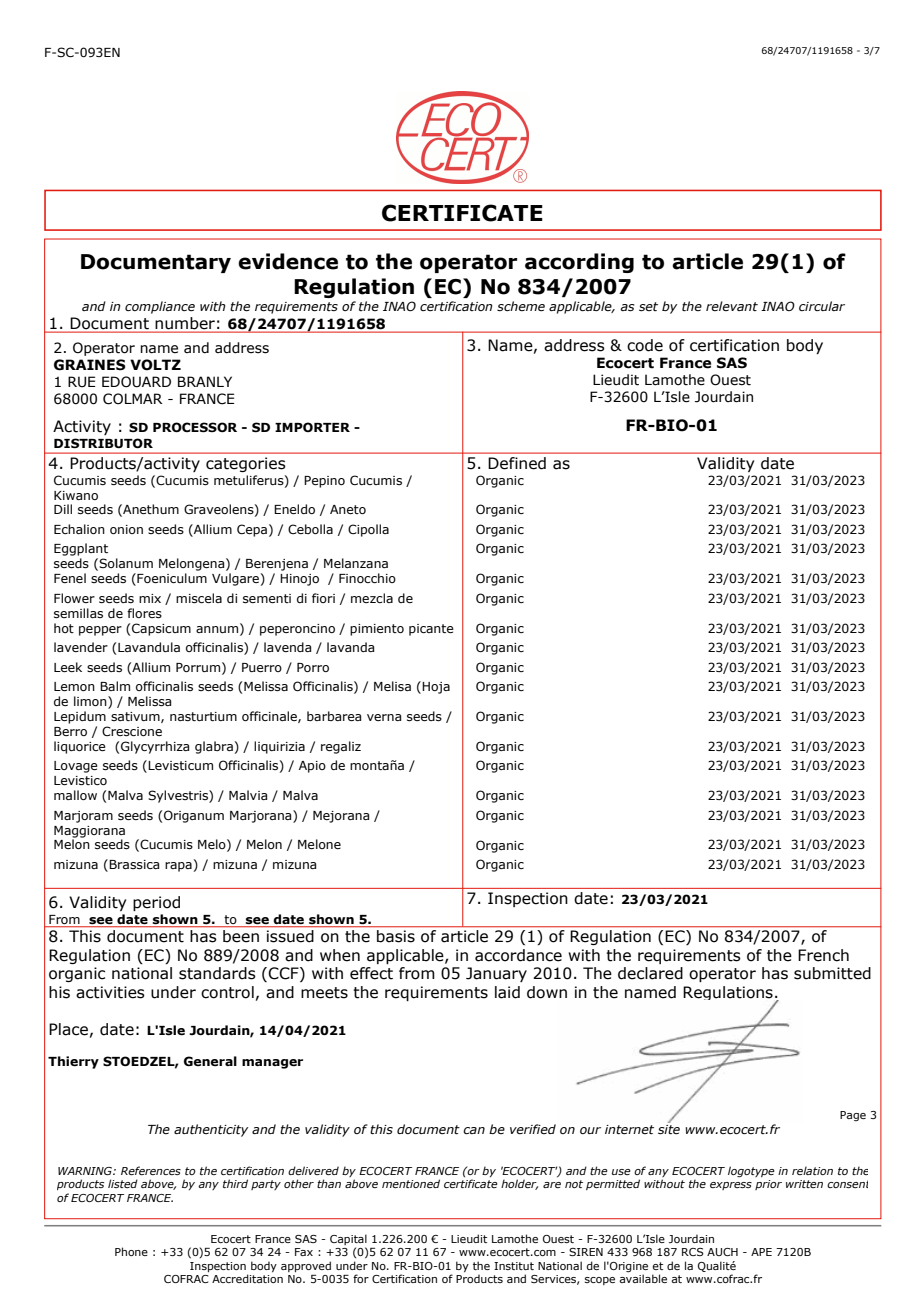 Image resolution: width=924 pixels, height=1307 pixels. What do you see at coordinates (144, 613) in the screenshot?
I see `flores` at bounding box center [144, 613].
